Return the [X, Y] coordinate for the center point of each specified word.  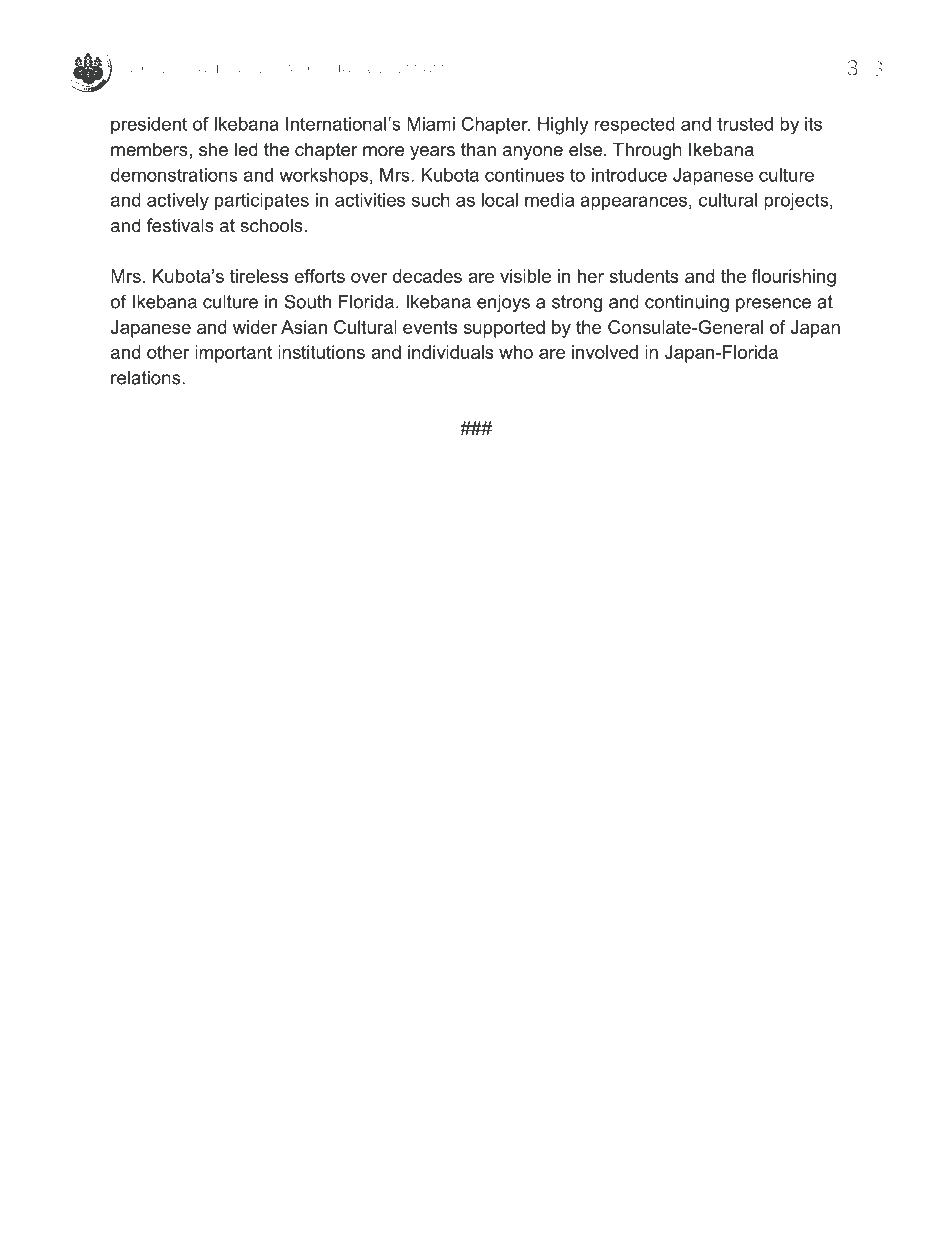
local [500, 200]
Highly [563, 126]
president [149, 126]
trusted [745, 124]
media [549, 200]
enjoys [503, 303]
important [233, 354]
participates [262, 202]
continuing [687, 303]
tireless [259, 276]
